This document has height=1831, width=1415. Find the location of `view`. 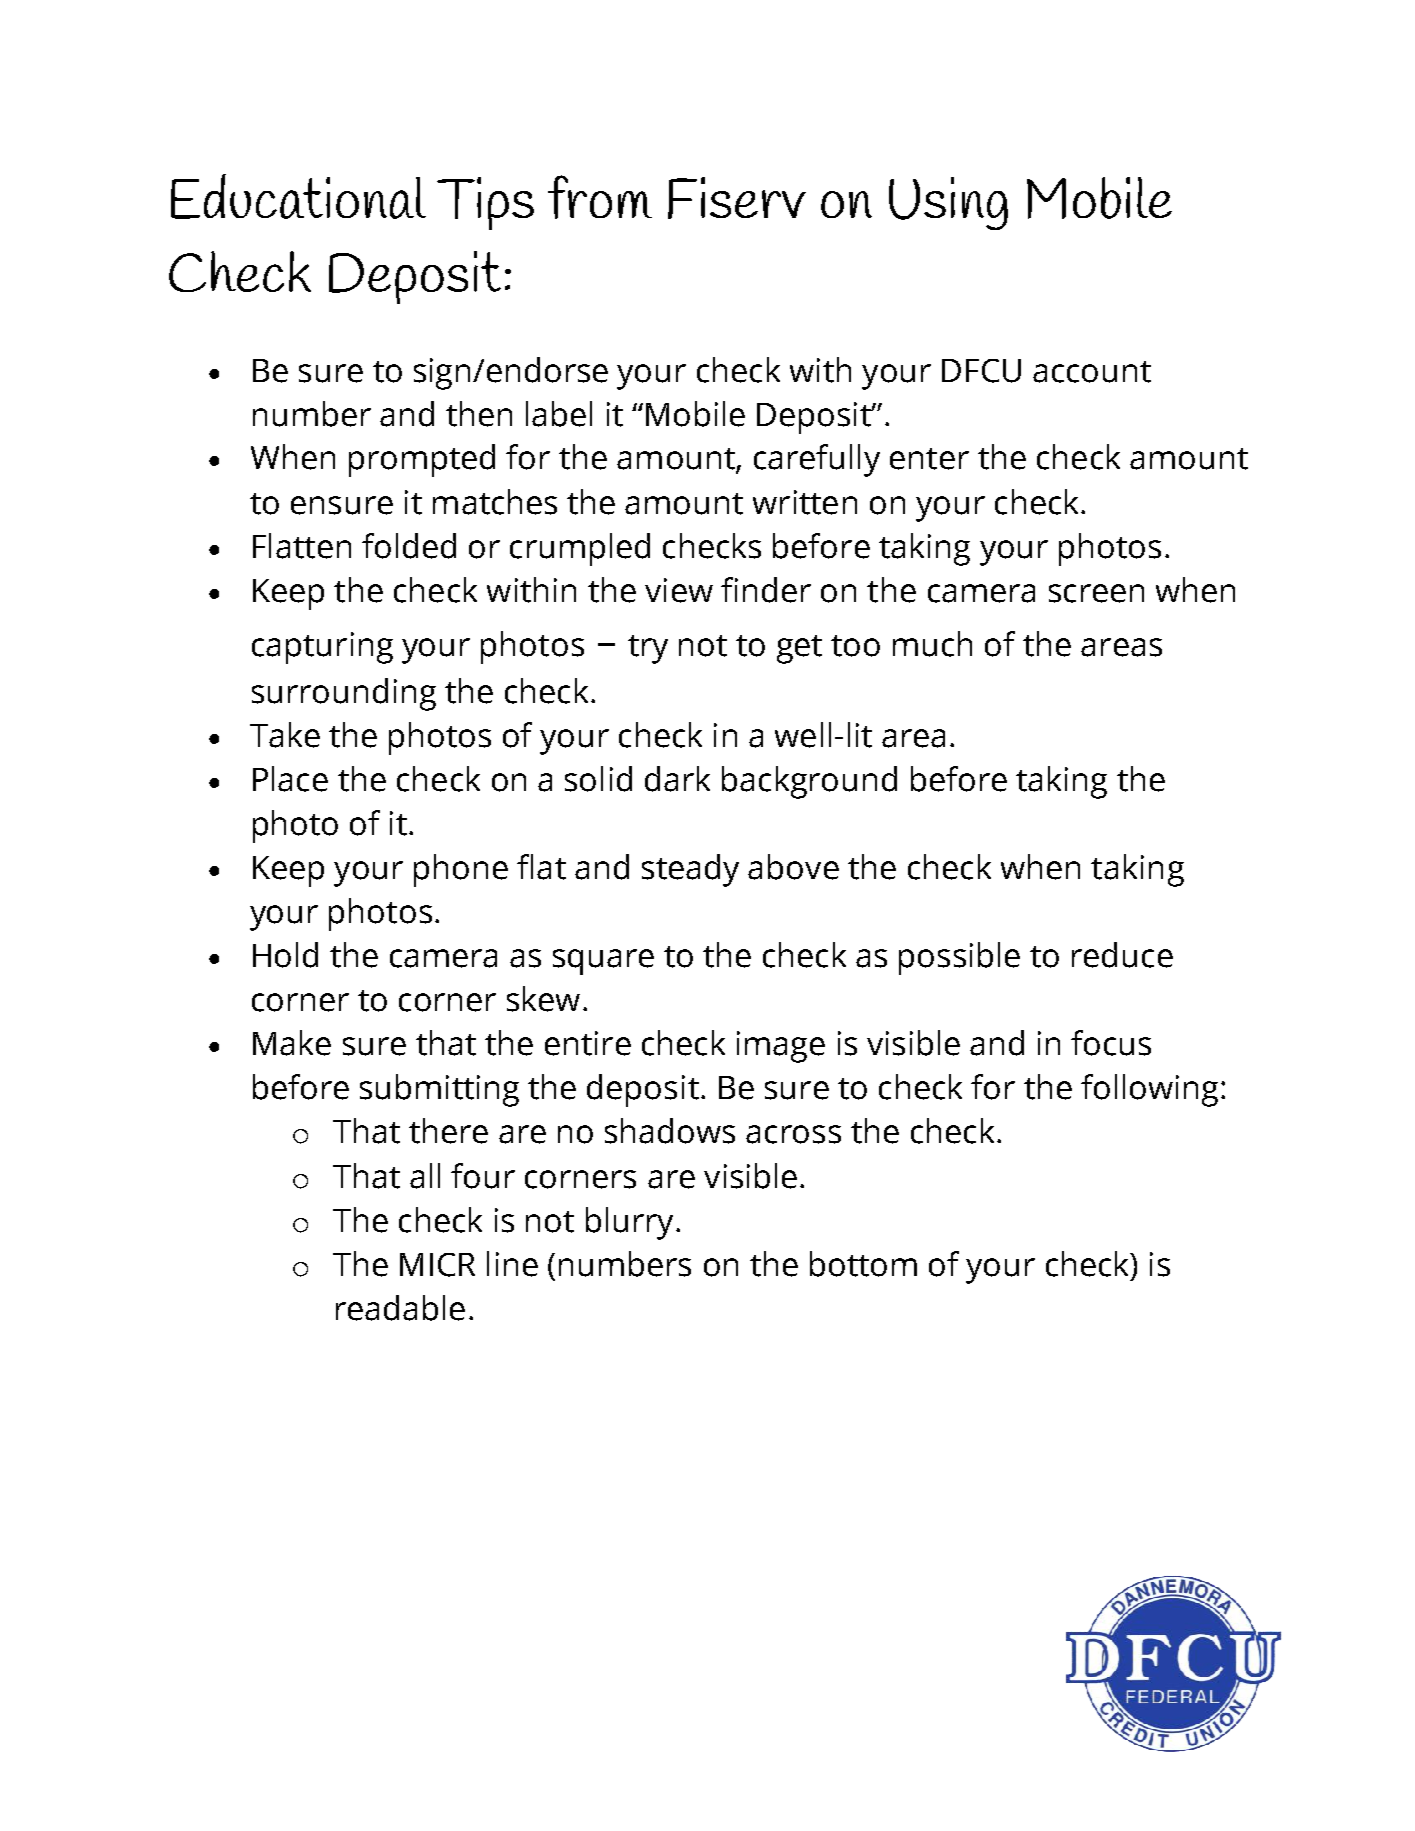

view is located at coordinates (679, 590).
